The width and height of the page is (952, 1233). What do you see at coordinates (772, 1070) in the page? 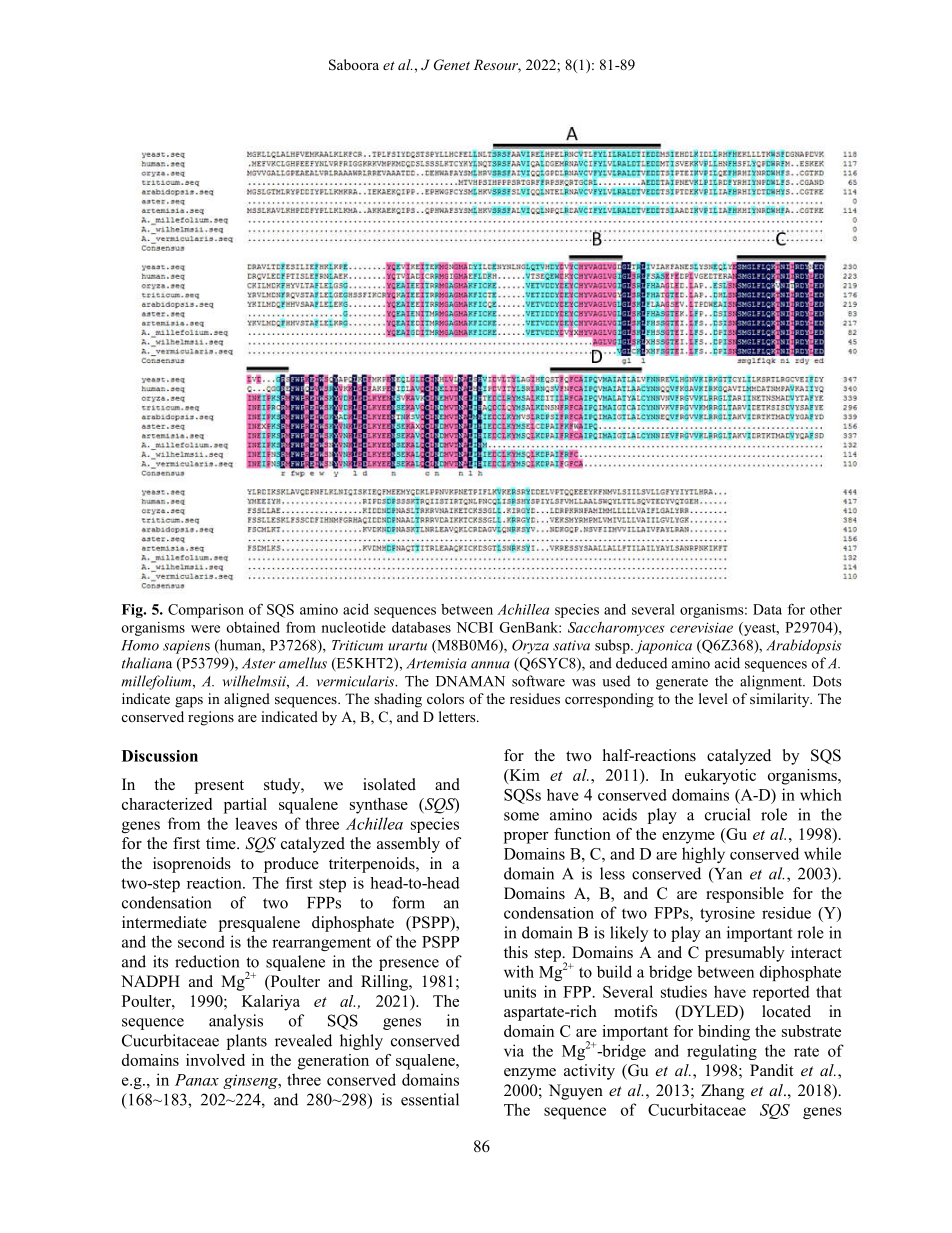
I see `Pandit` at bounding box center [772, 1070].
